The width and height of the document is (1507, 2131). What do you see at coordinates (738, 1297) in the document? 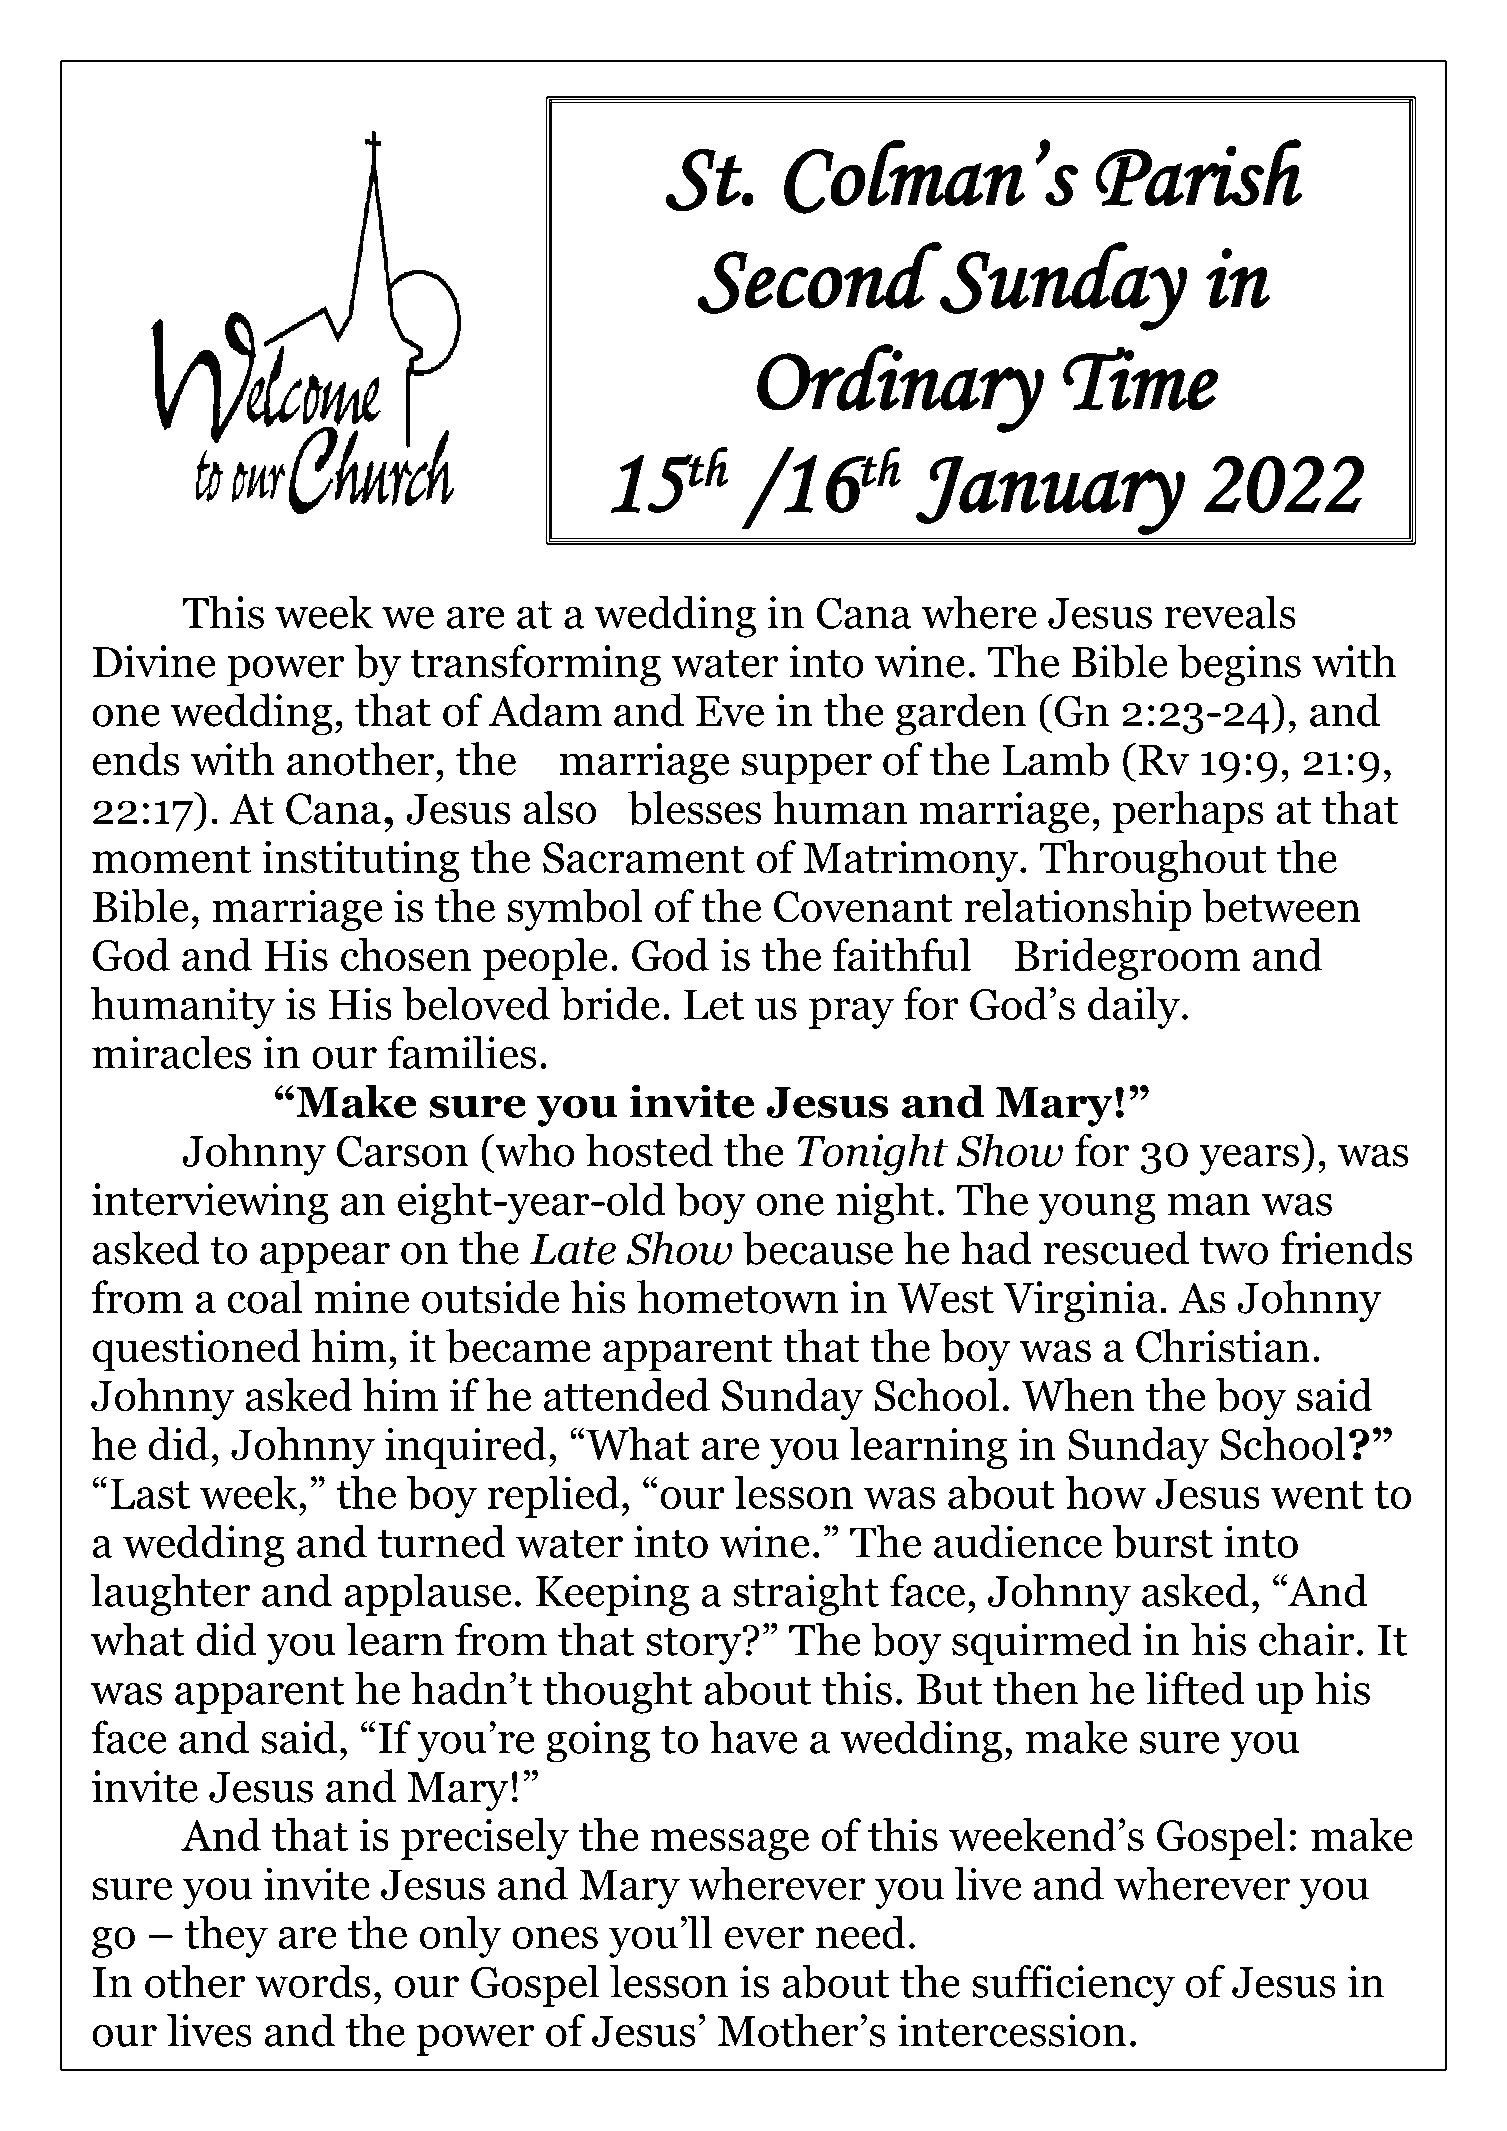
I see `hometown` at bounding box center [738, 1297].
